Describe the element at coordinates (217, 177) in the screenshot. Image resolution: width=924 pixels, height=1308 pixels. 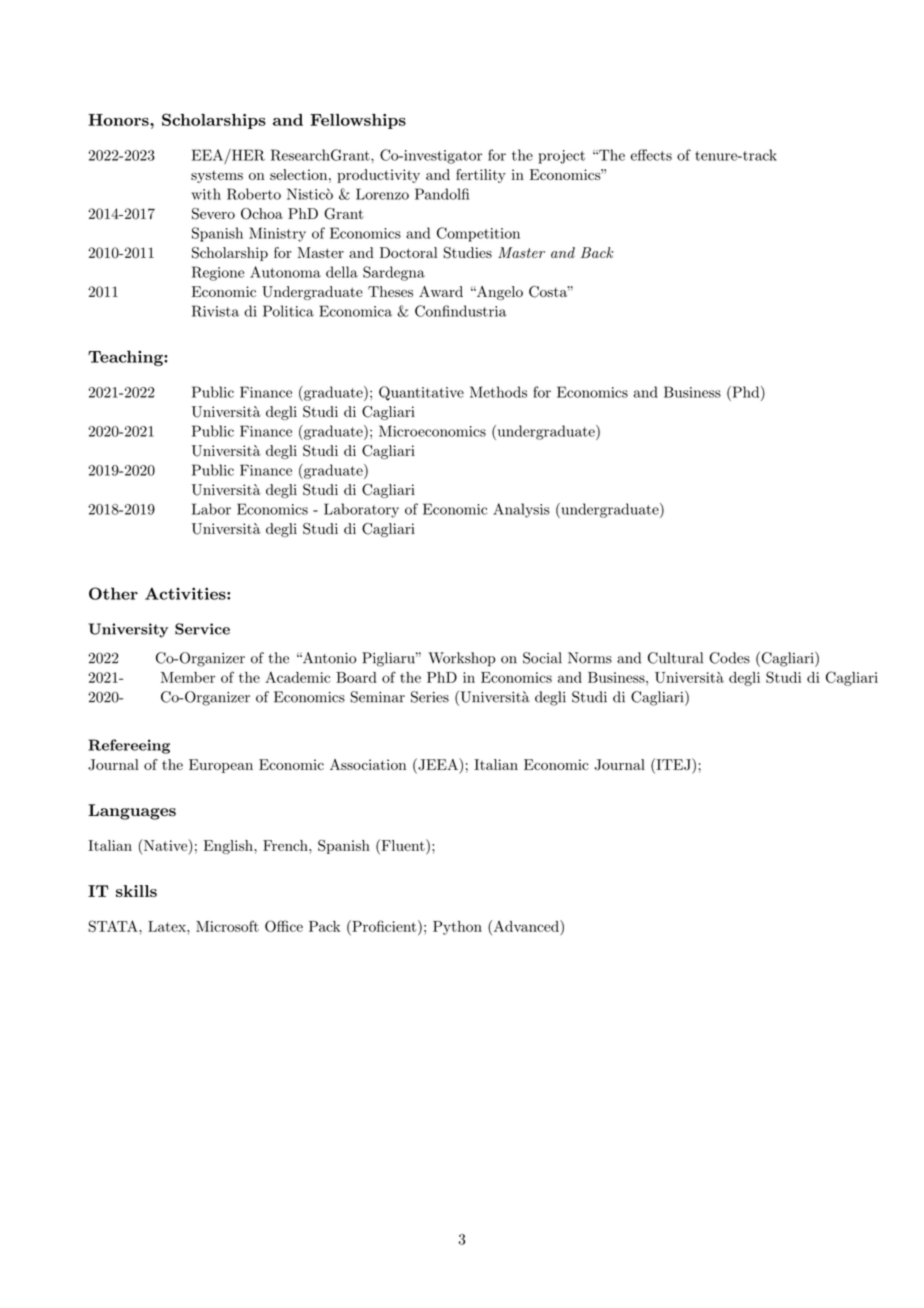
I see `systems` at that location.
